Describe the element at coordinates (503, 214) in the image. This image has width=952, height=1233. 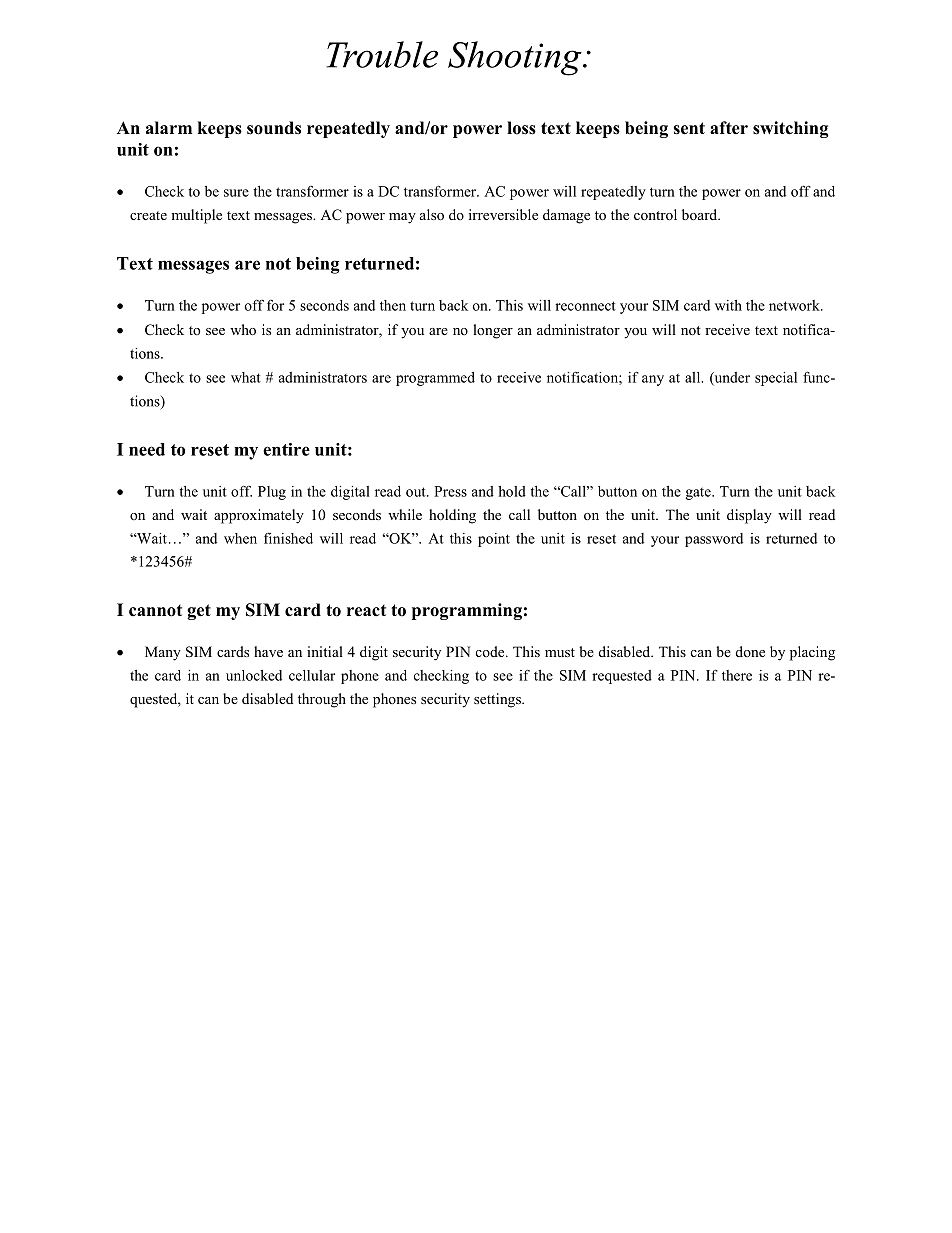
I see `irreversible` at that location.
